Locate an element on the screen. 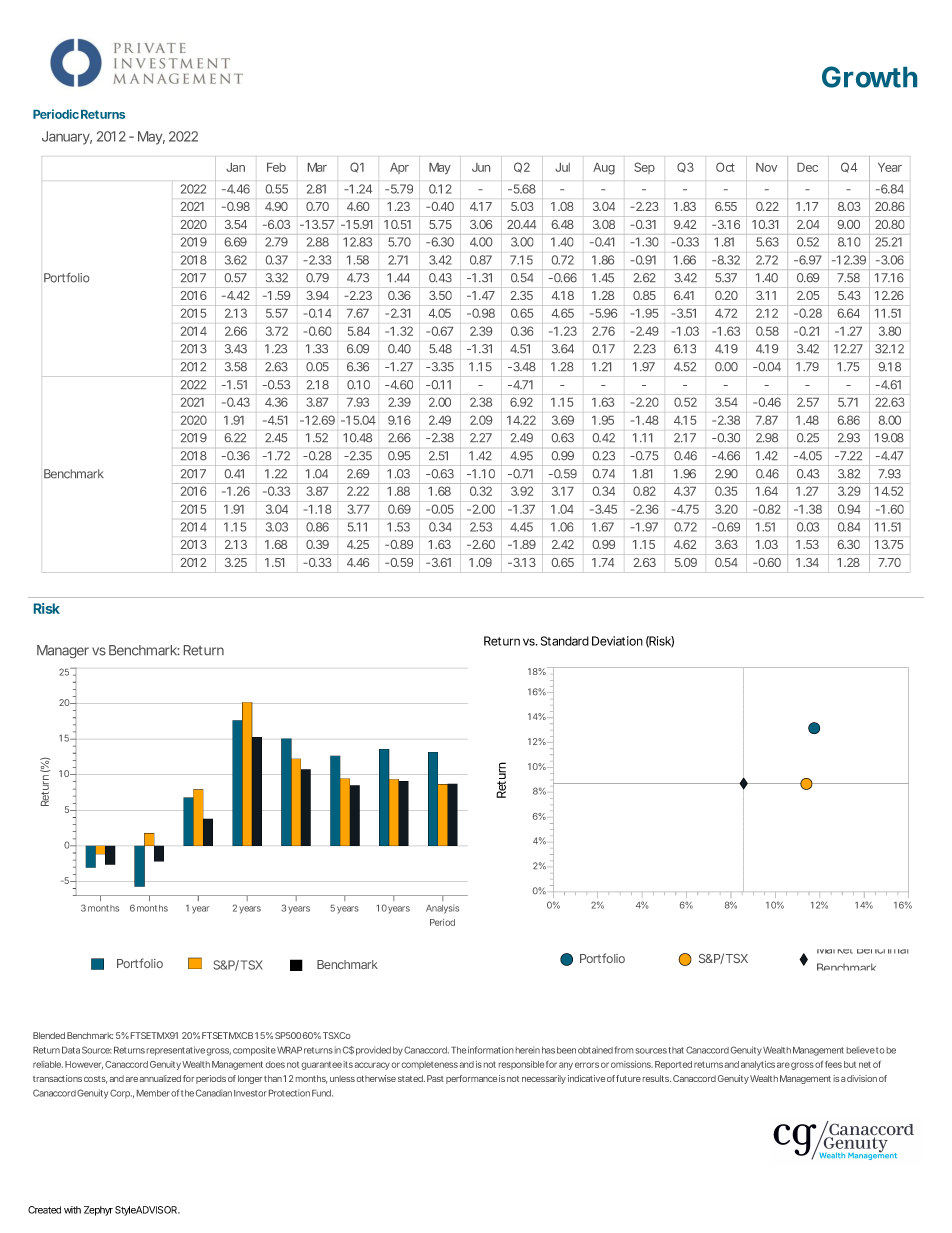 This screenshot has height=1233, width=952. Jun is located at coordinates (481, 167).
